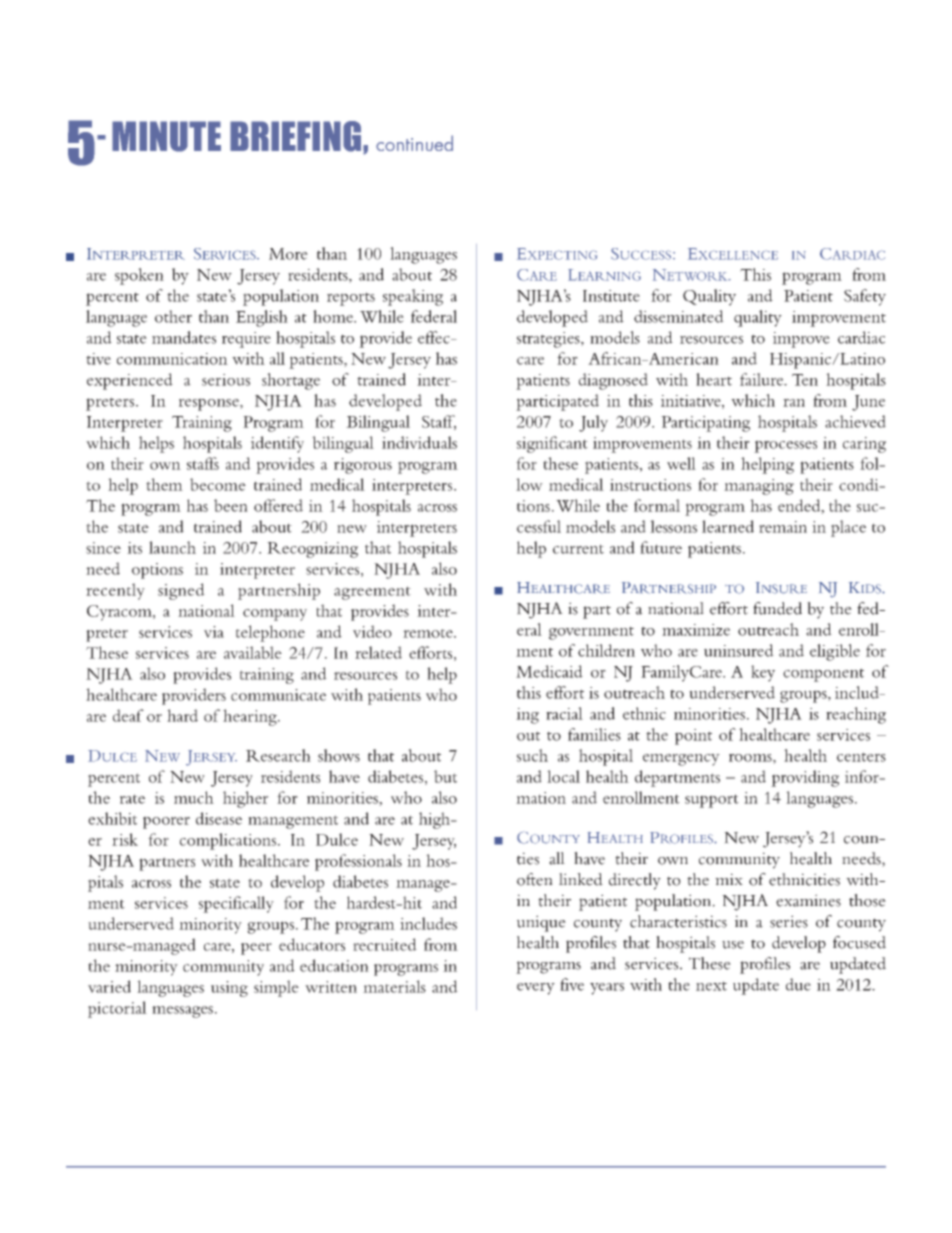  I want to click on Safety, so click(865, 297).
